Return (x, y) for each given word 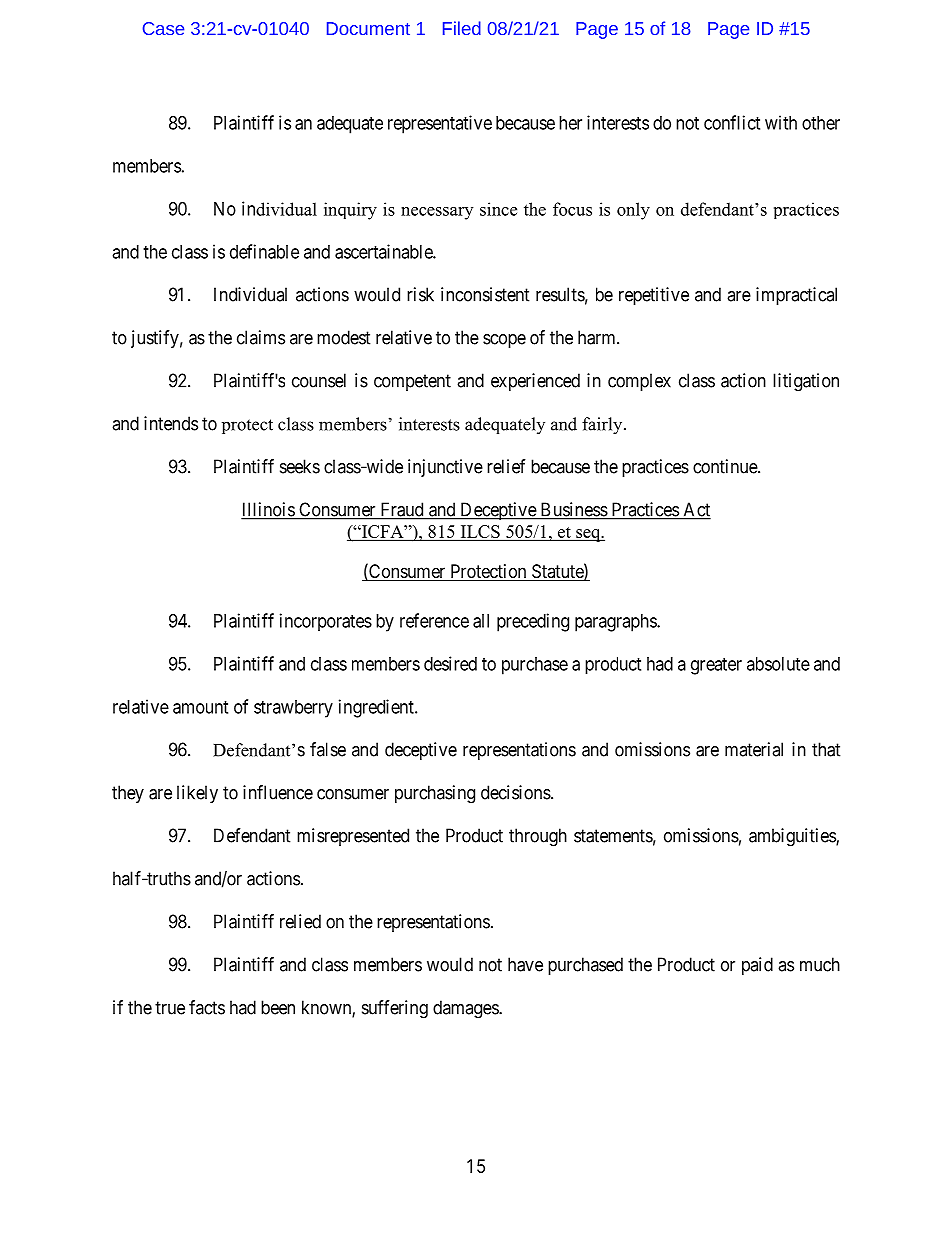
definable (264, 251)
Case (163, 28)
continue (726, 466)
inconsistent (485, 294)
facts (207, 1007)
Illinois (268, 510)
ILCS (480, 532)
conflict (732, 122)
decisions (516, 792)
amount (200, 707)
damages (466, 1009)
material (754, 749)
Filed (462, 28)
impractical (796, 296)
